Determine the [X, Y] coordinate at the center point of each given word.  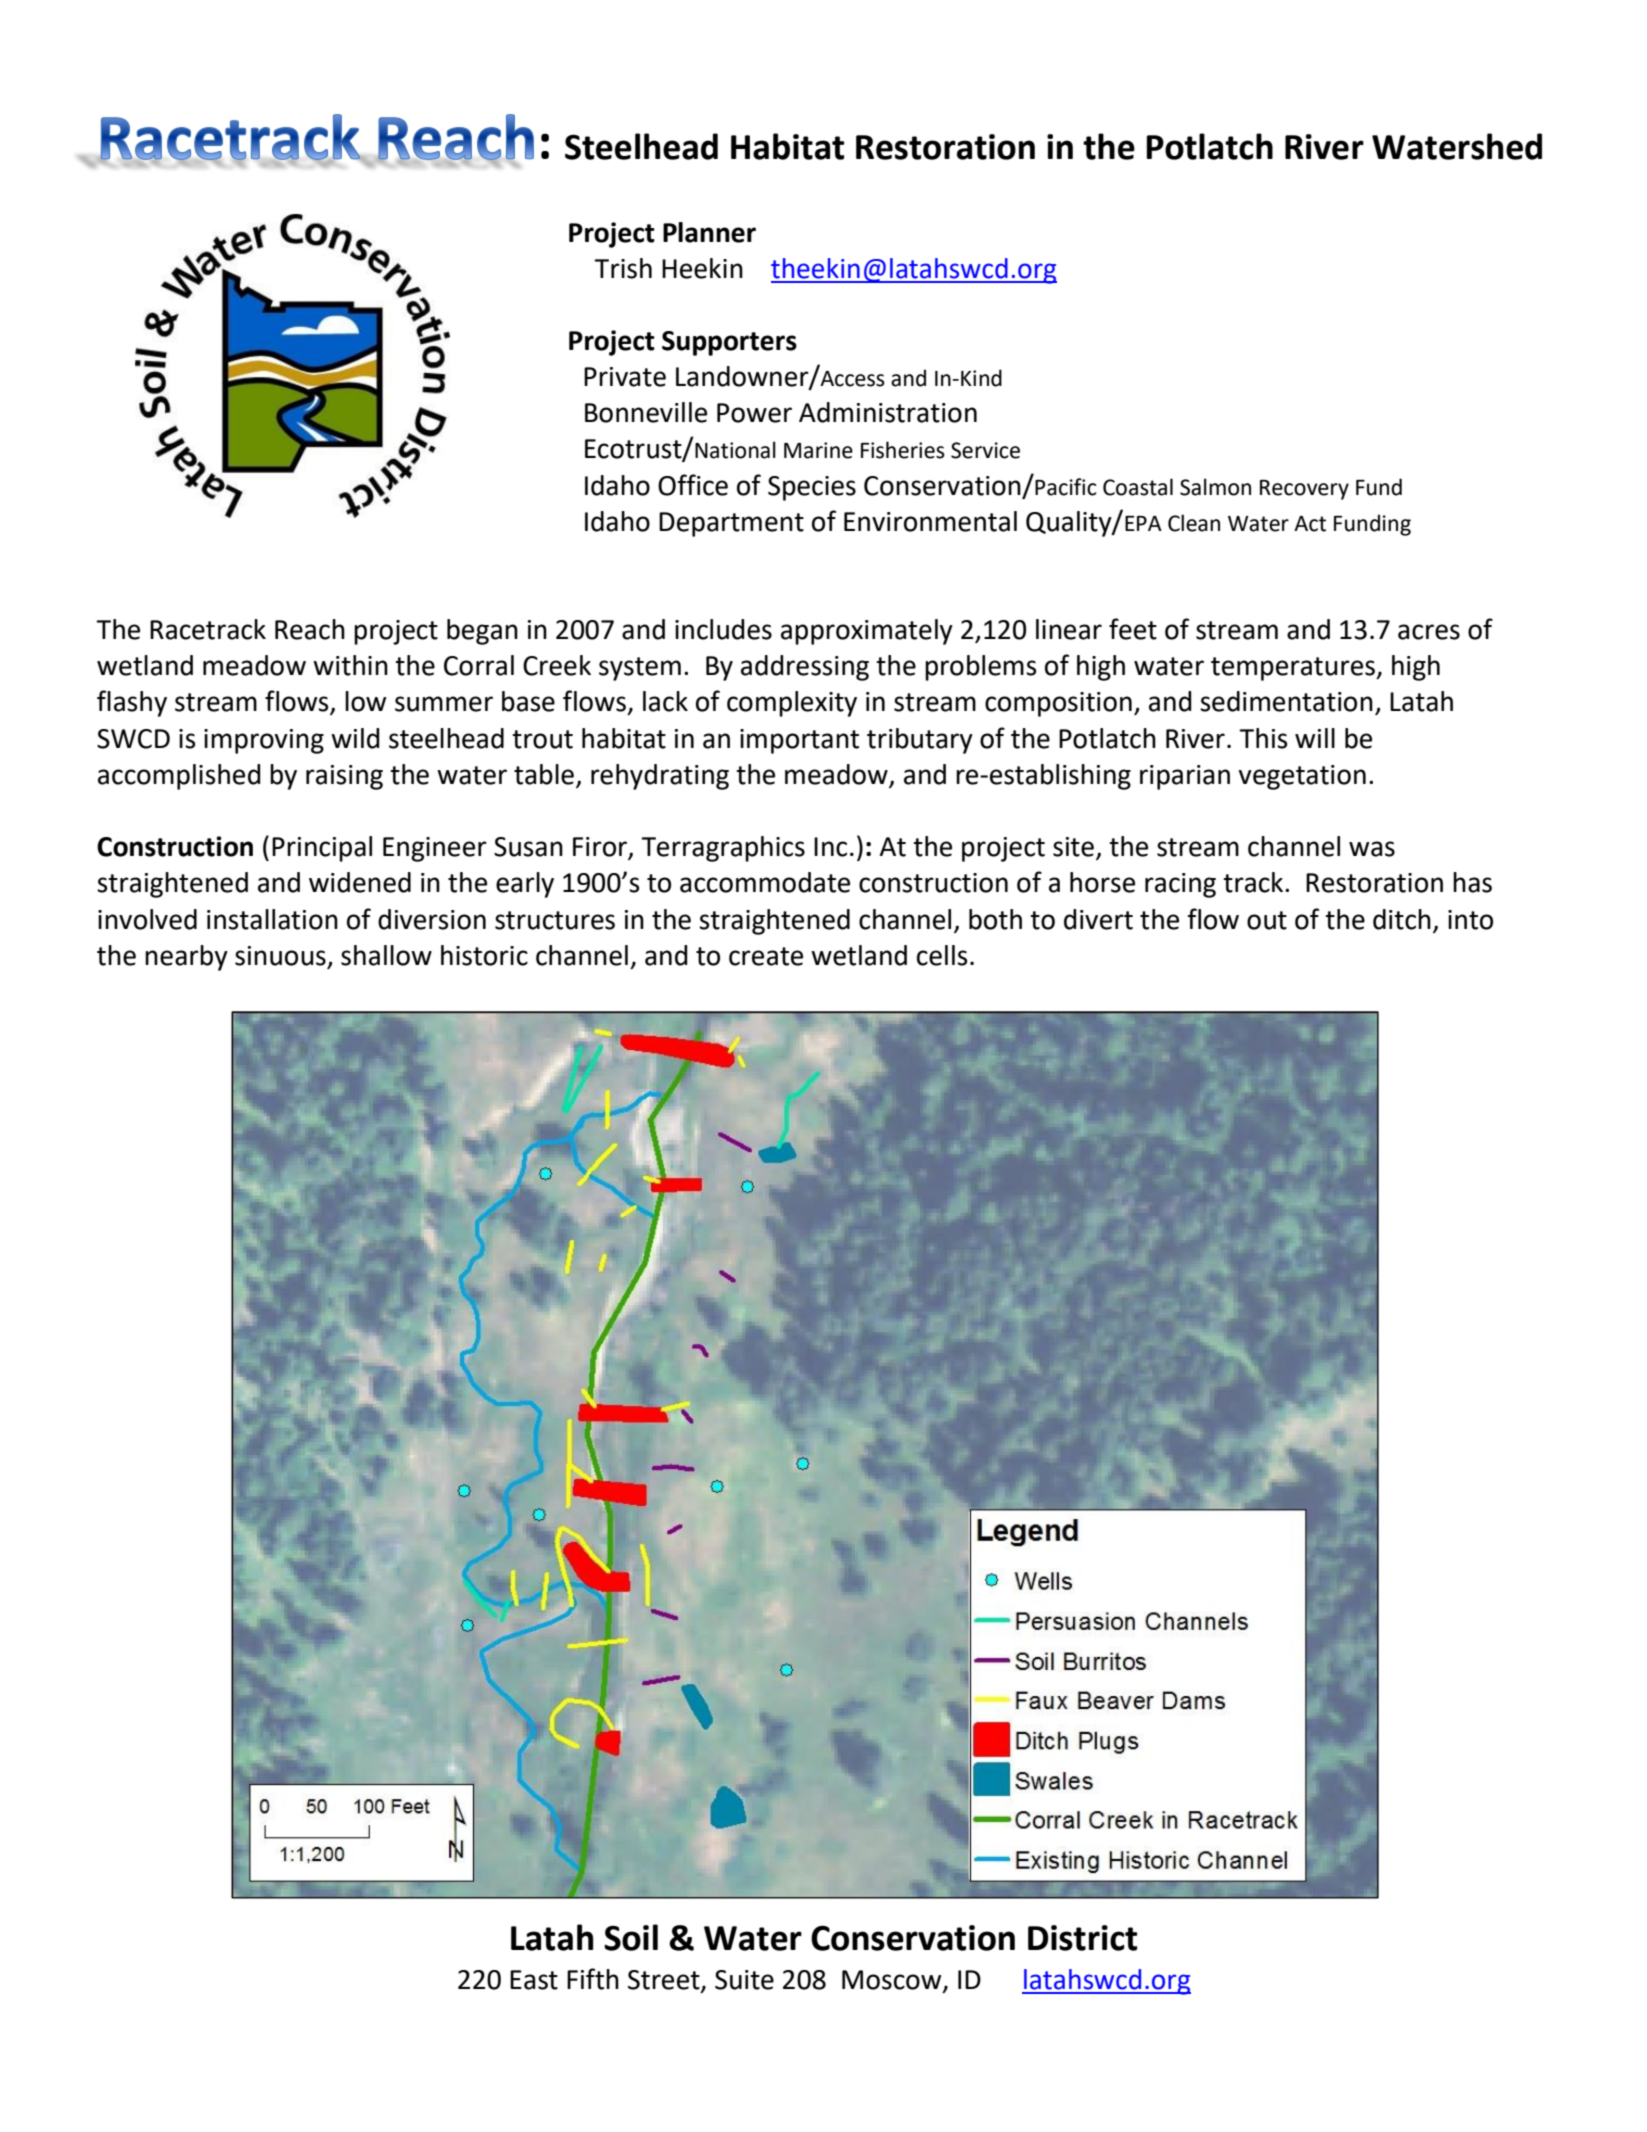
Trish [623, 268]
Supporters [729, 343]
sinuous [280, 956]
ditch [1402, 919]
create [766, 956]
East [534, 1980]
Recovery [1304, 490]
